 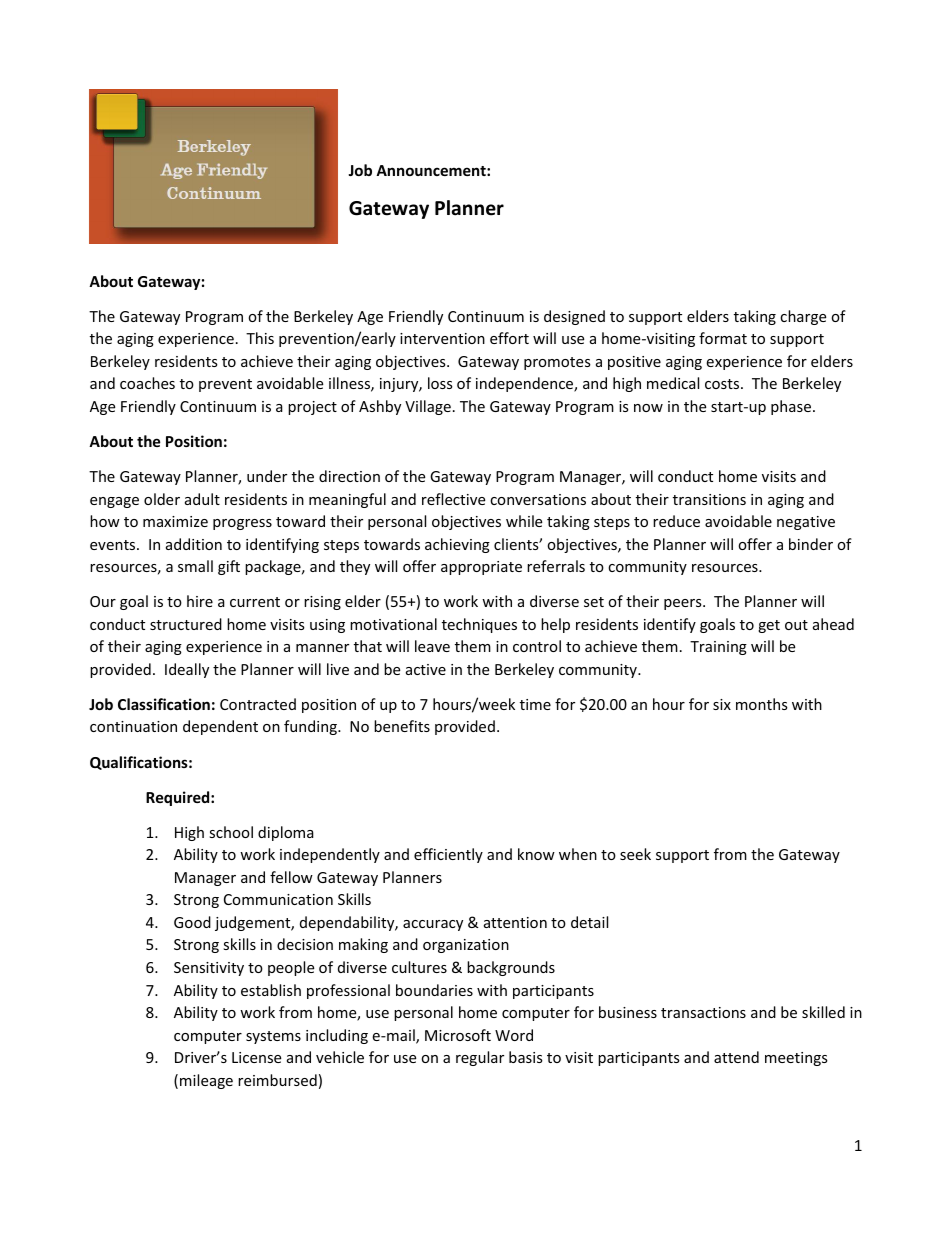 I want to click on intervention, so click(x=442, y=338).
